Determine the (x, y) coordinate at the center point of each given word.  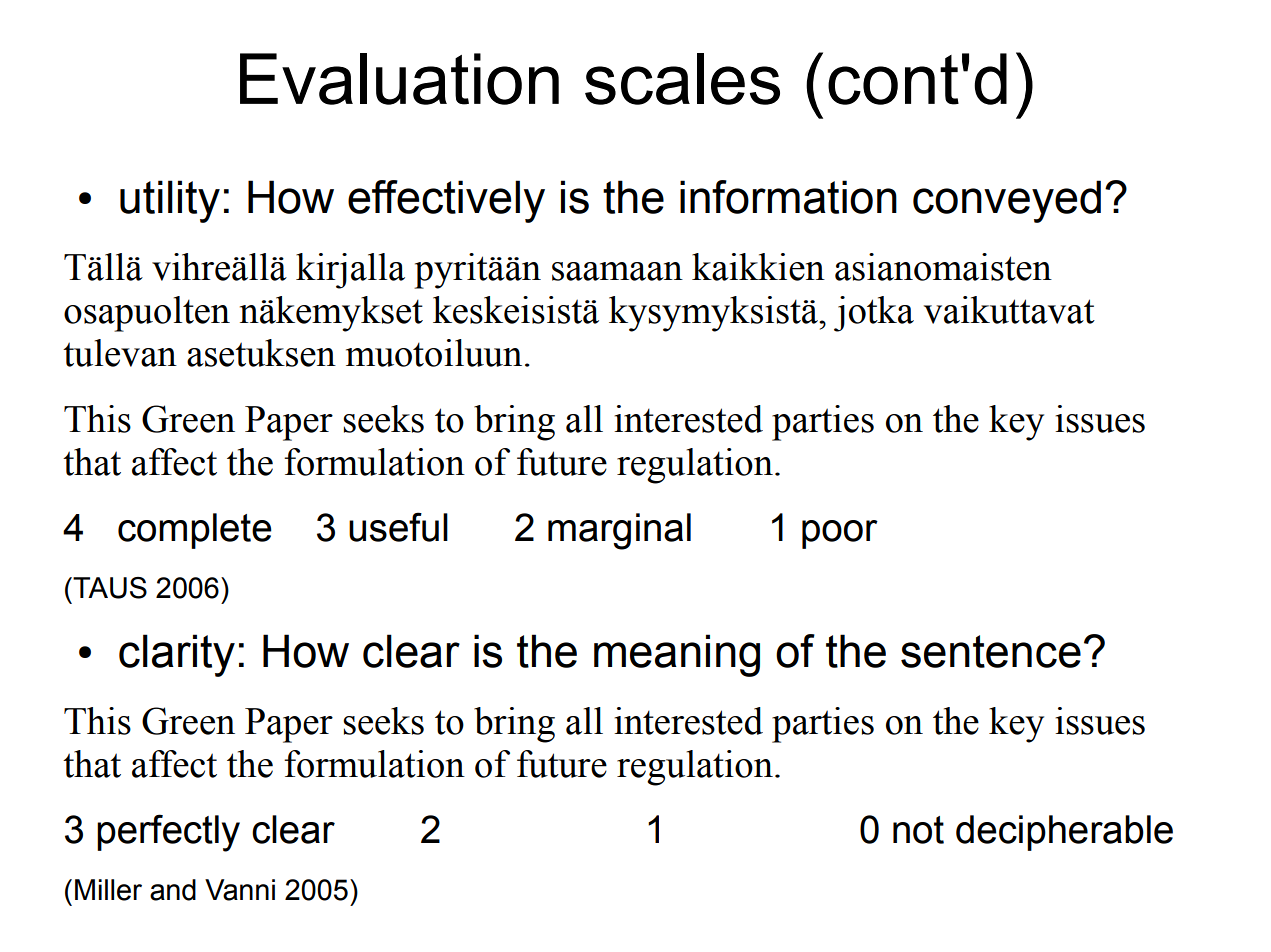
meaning (677, 655)
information (788, 197)
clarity (177, 655)
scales (682, 79)
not (918, 830)
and (173, 890)
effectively (446, 201)
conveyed (1007, 201)
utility (170, 201)
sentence (991, 651)
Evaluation (399, 79)
